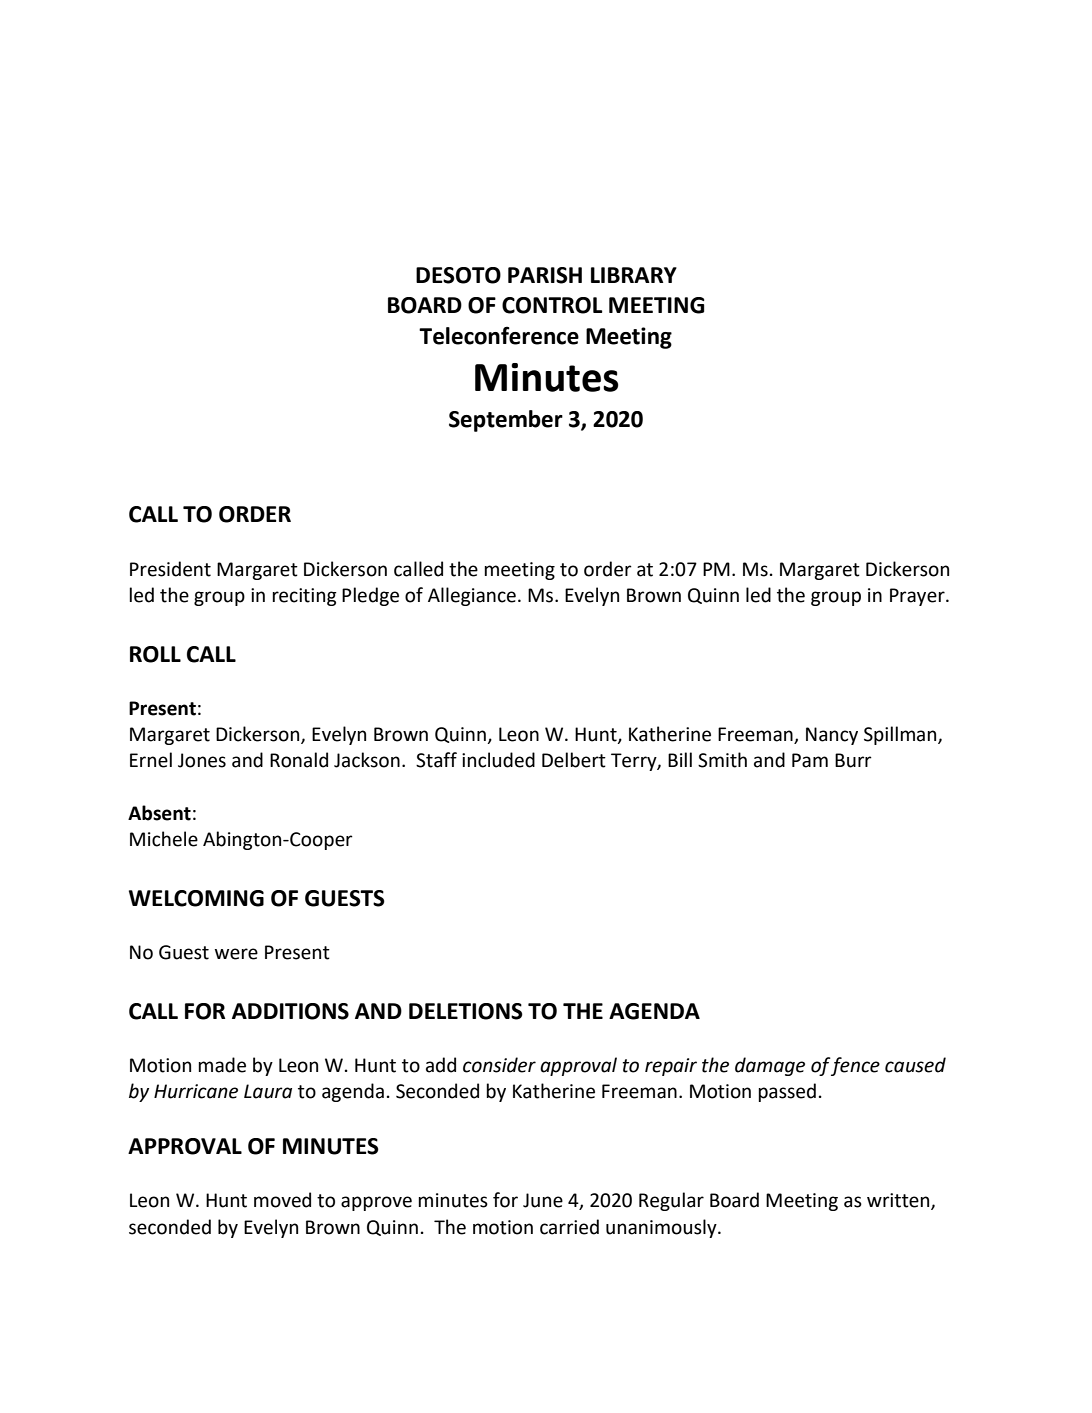  What do you see at coordinates (282, 1200) in the screenshot?
I see `moved` at bounding box center [282, 1200].
